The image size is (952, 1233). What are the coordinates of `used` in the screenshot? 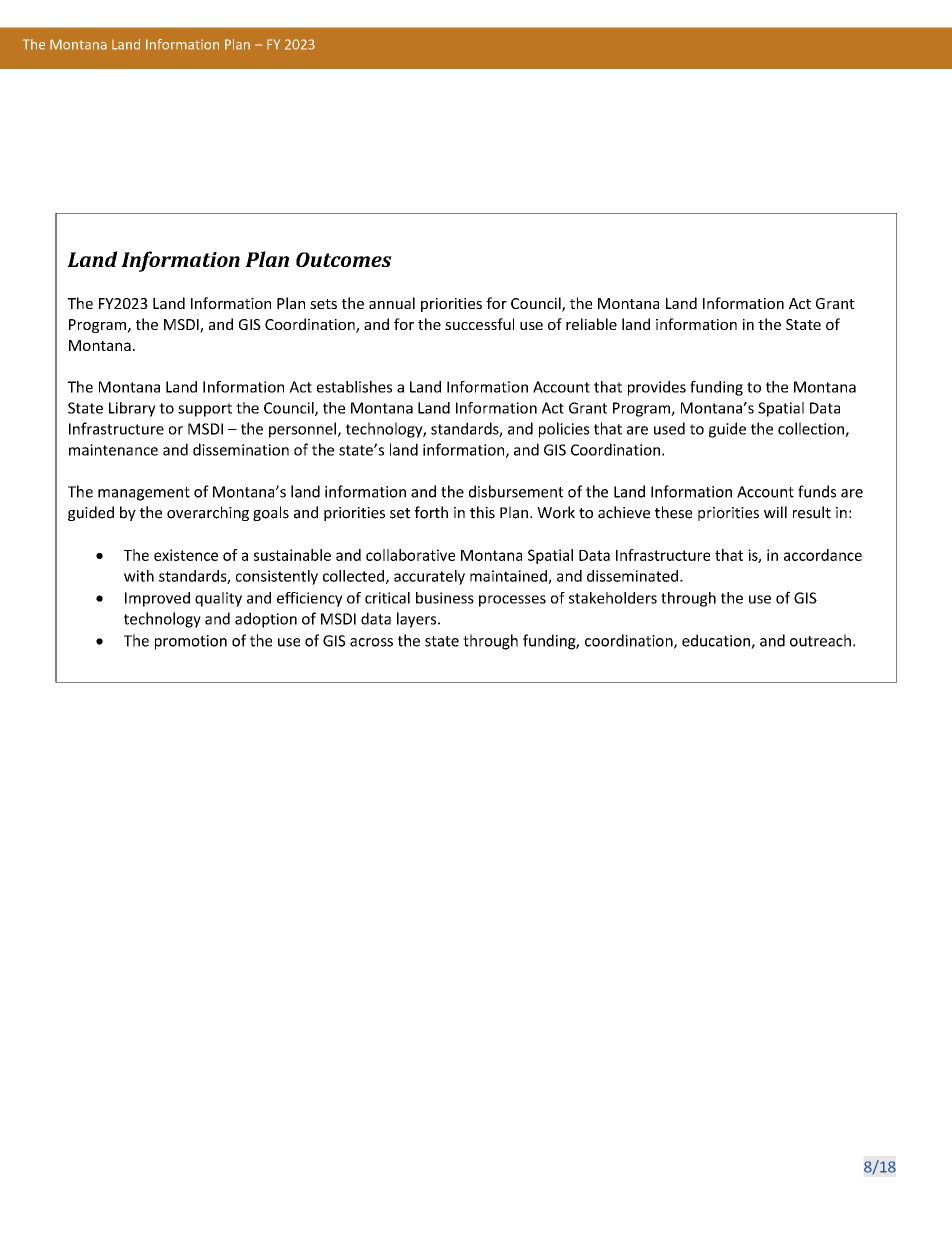 It's located at (669, 428).
